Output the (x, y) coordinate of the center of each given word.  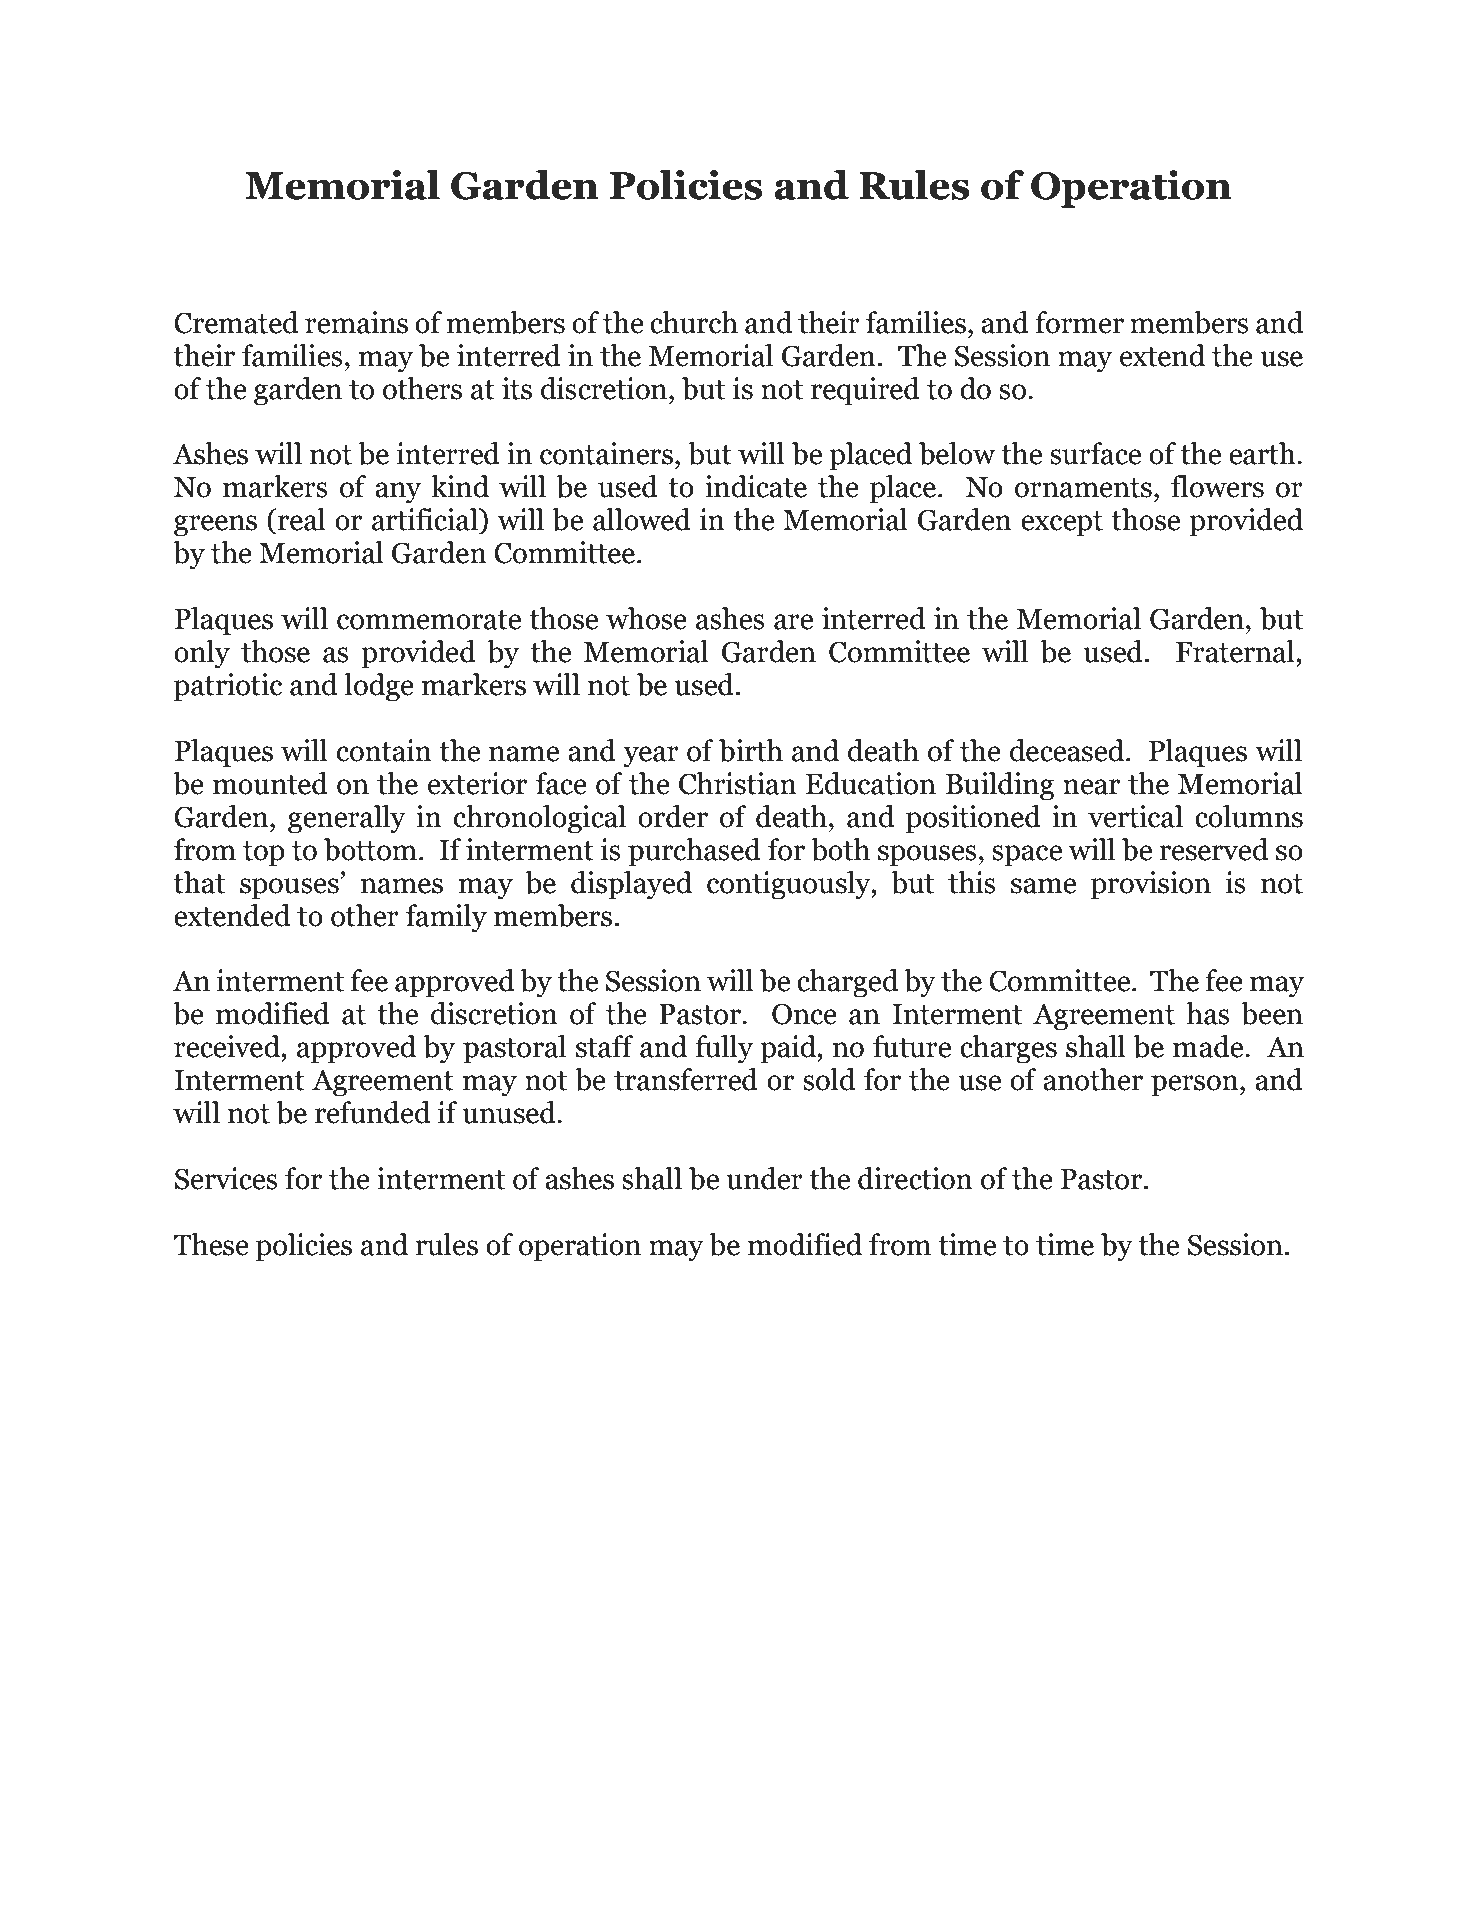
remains (356, 322)
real (301, 519)
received (228, 1046)
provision (1151, 885)
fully (724, 1049)
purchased (694, 852)
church (694, 322)
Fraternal (1236, 651)
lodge (379, 687)
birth (751, 750)
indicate (756, 486)
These (211, 1244)
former (1079, 322)
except (1062, 524)
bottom (370, 849)
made (1209, 1046)
